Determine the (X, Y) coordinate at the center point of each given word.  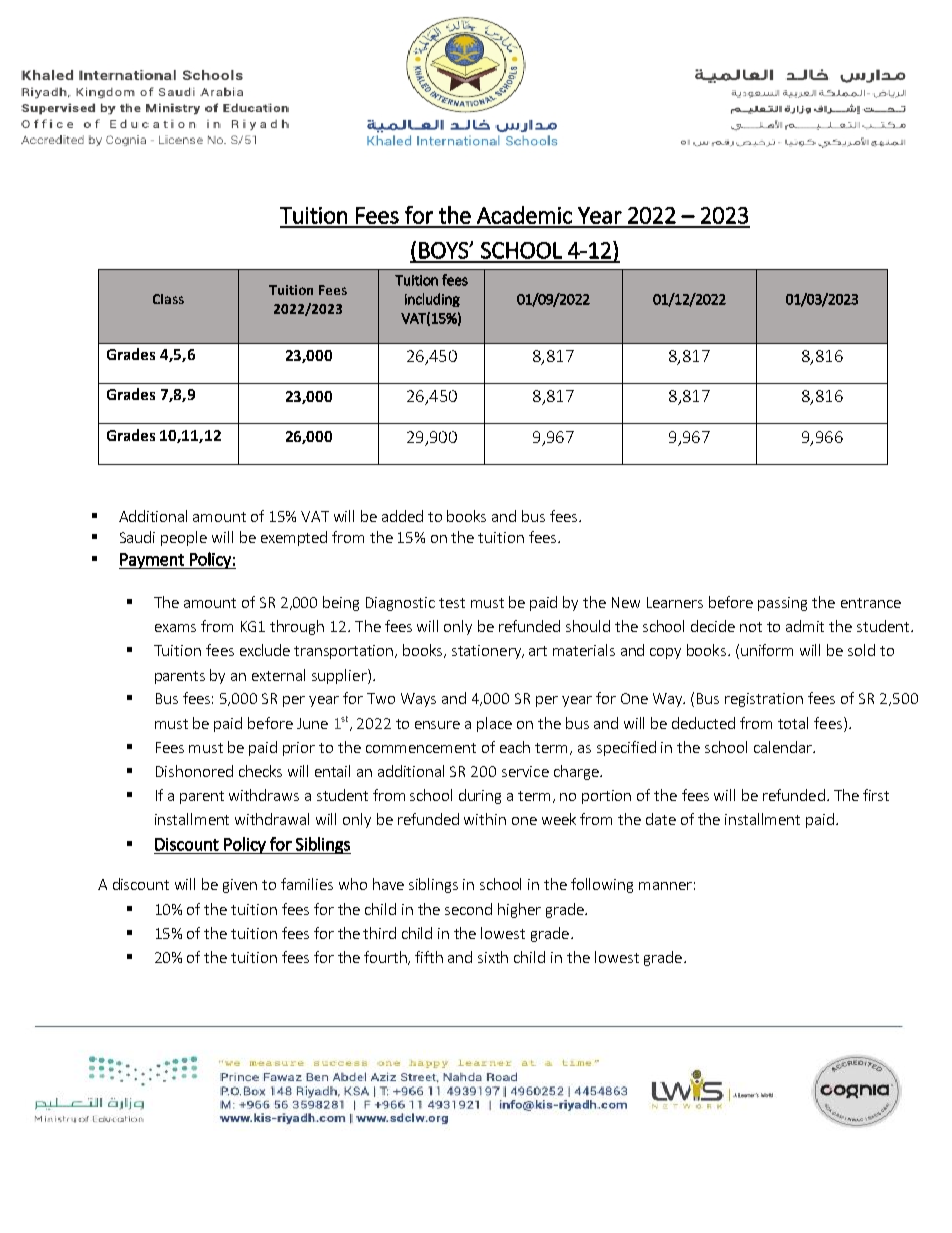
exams (175, 628)
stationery (488, 652)
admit (805, 626)
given (240, 886)
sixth (493, 957)
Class (168, 299)
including (432, 300)
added (402, 516)
